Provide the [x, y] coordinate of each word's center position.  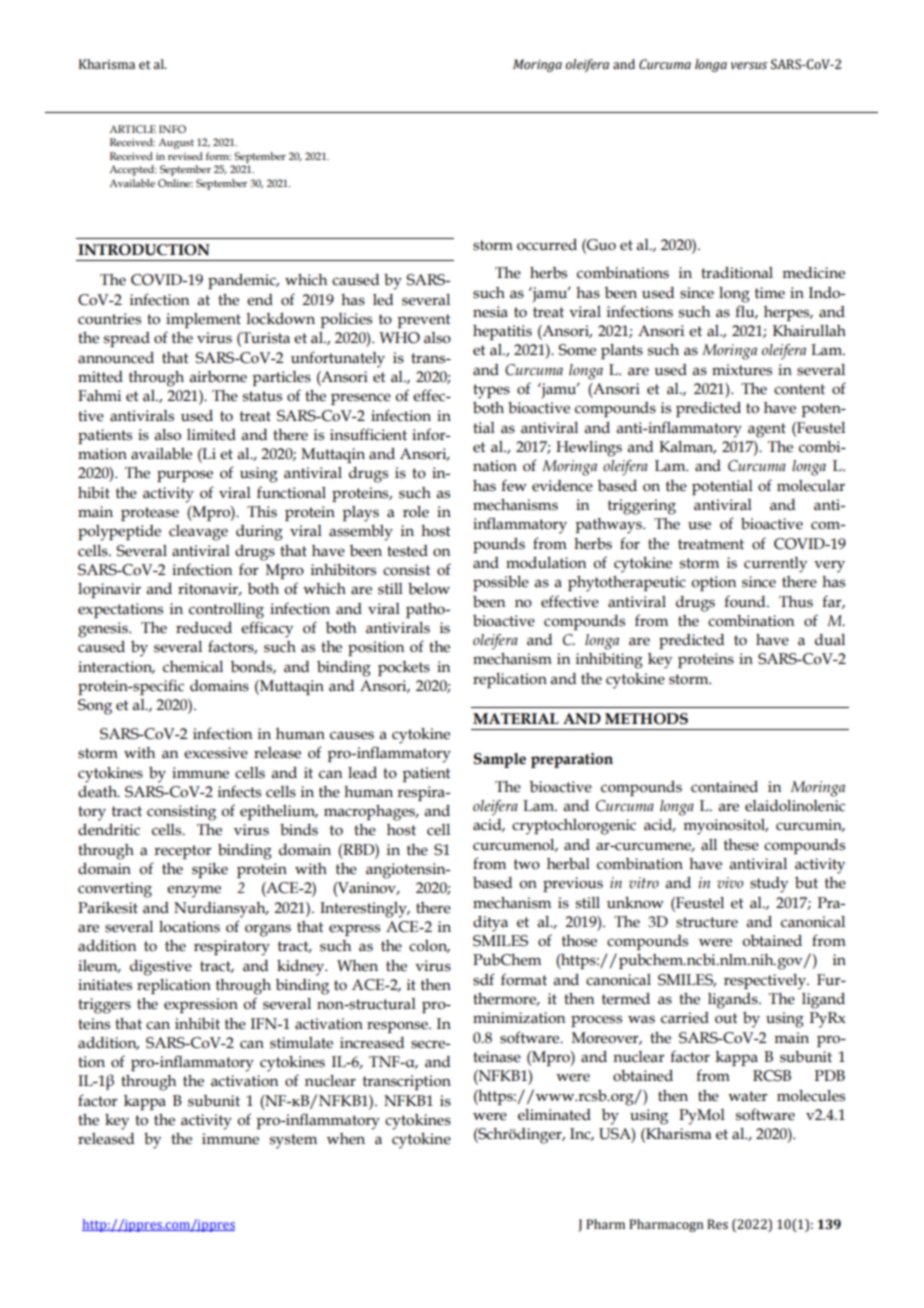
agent [767, 430]
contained [724, 787]
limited [211, 435]
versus [749, 66]
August [176, 143]
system [293, 1141]
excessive [216, 753]
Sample [500, 760]
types [491, 391]
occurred [547, 245]
